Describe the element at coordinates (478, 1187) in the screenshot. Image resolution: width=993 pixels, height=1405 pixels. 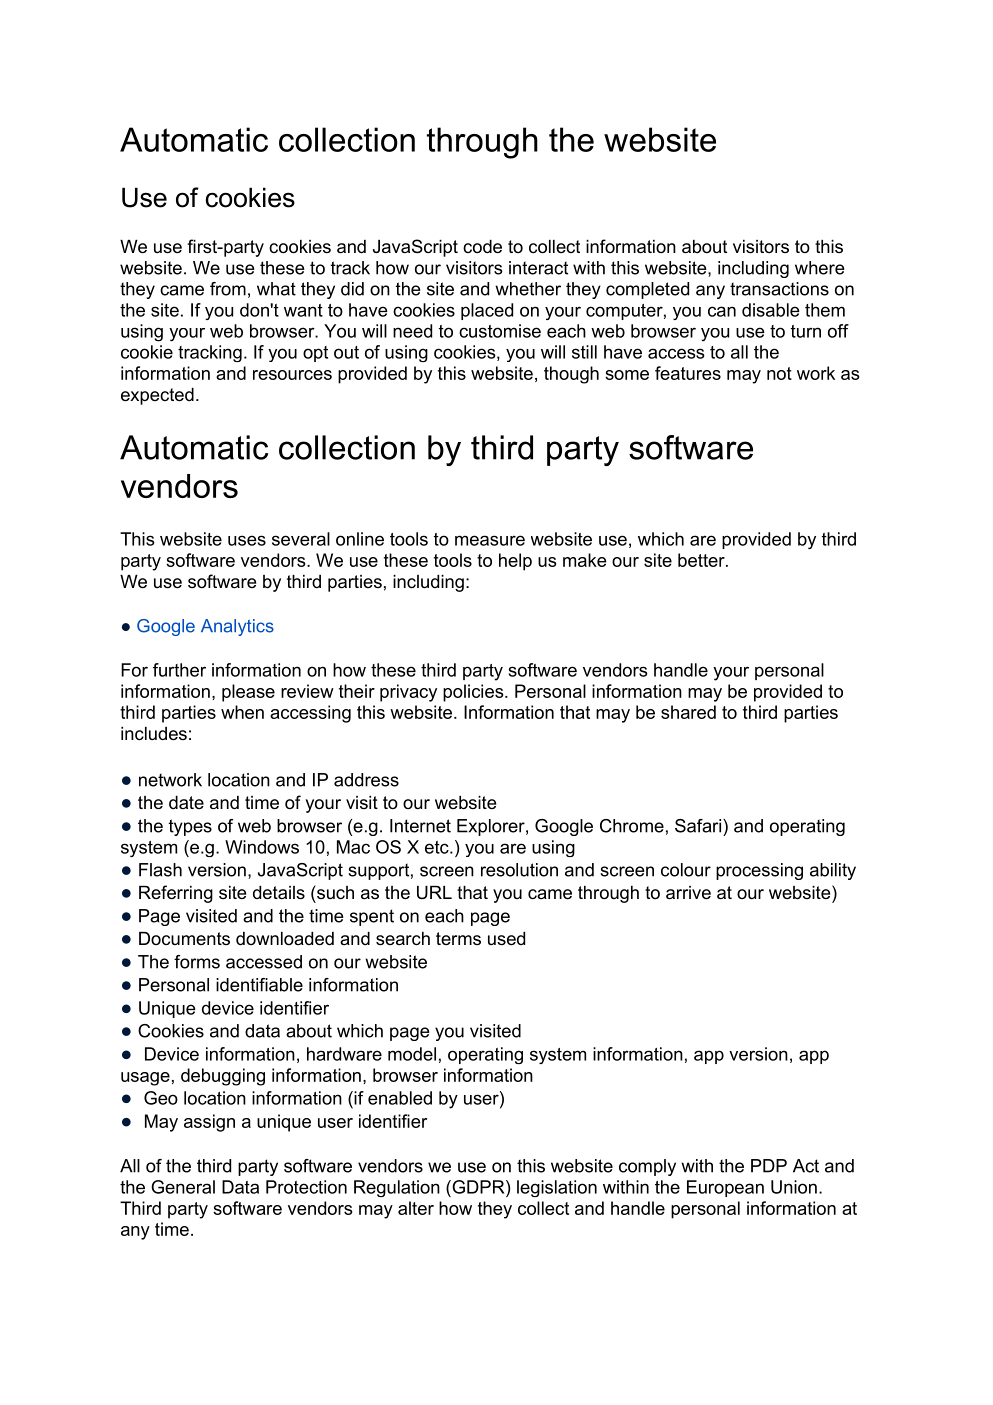
I see `GDPR` at that location.
